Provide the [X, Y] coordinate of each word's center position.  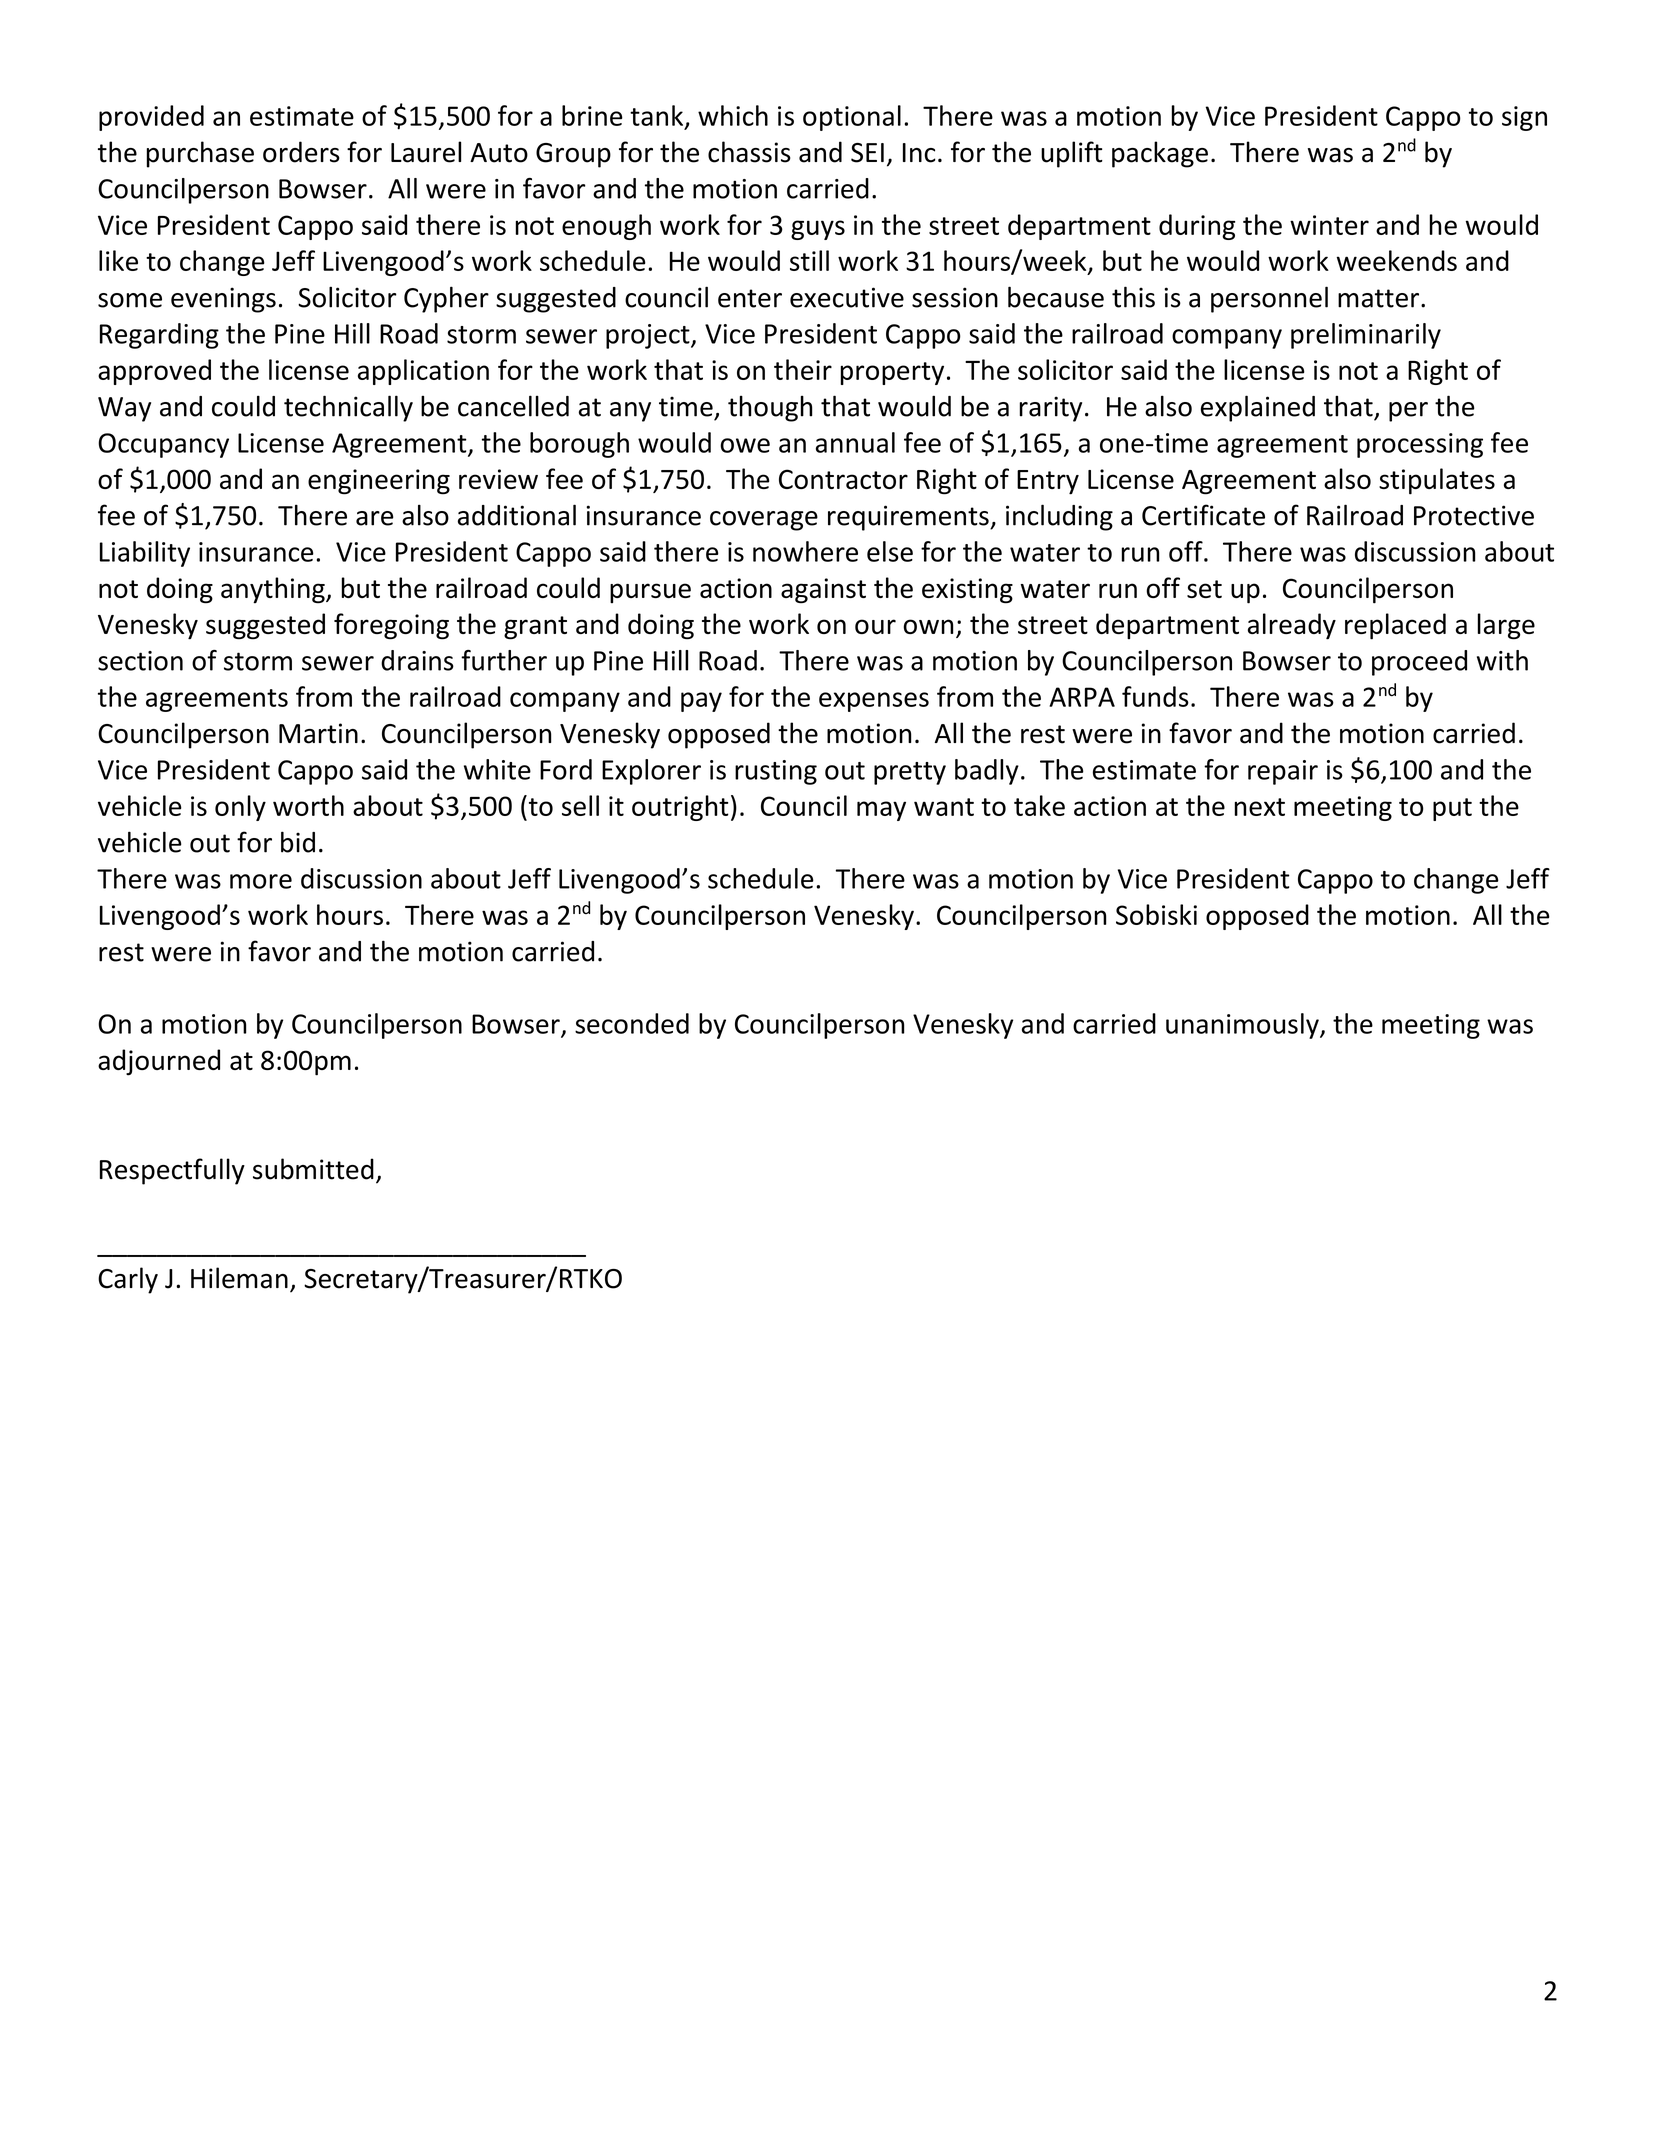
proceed [1419, 663]
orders [301, 152]
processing [1420, 445]
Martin [318, 733]
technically [348, 408]
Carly [128, 1280]
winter [1329, 225]
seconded [632, 1023]
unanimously [1243, 1026]
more [261, 881]
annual [855, 442]
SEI [867, 153]
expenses [874, 702]
